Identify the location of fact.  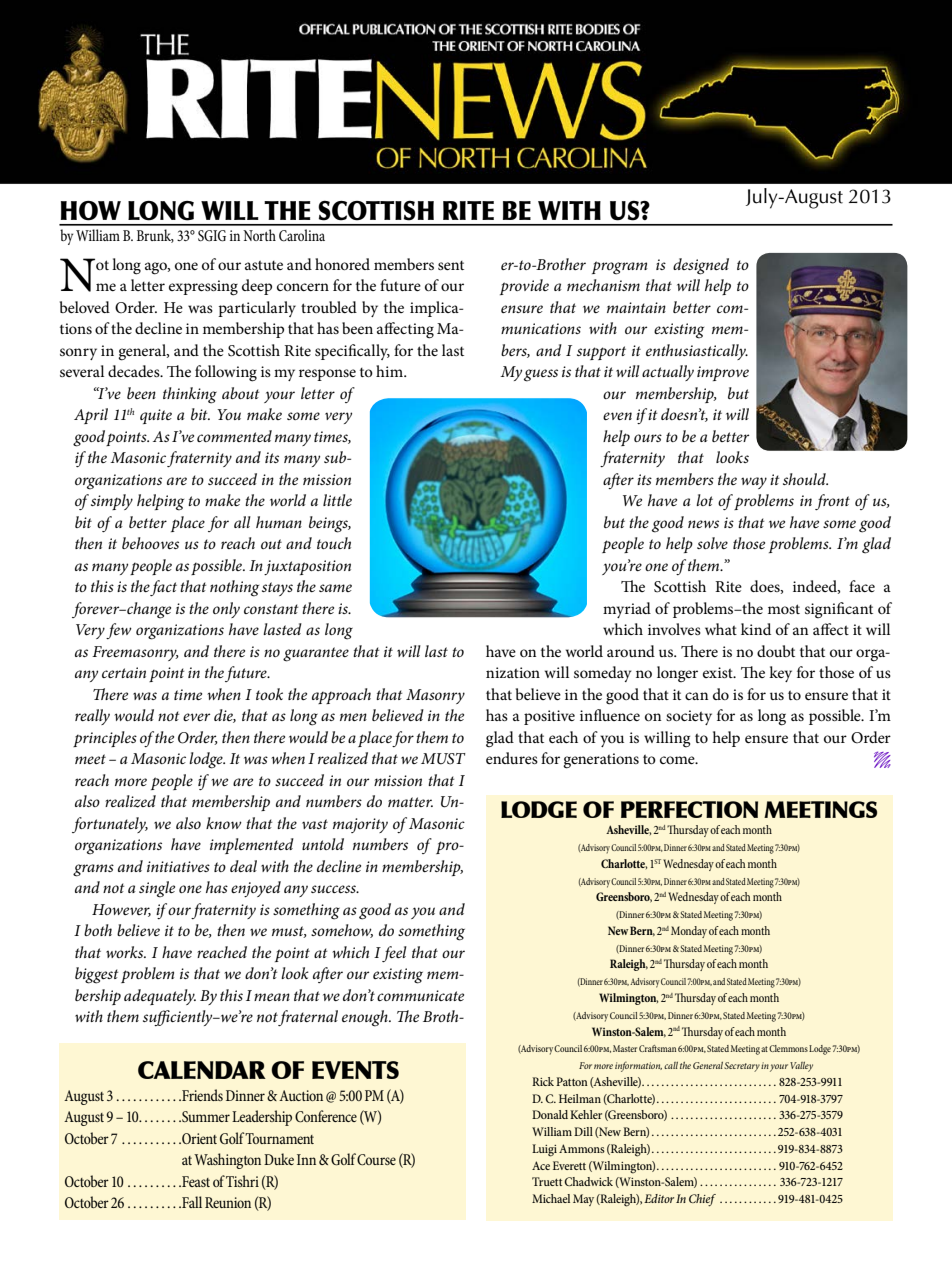
(163, 588).
